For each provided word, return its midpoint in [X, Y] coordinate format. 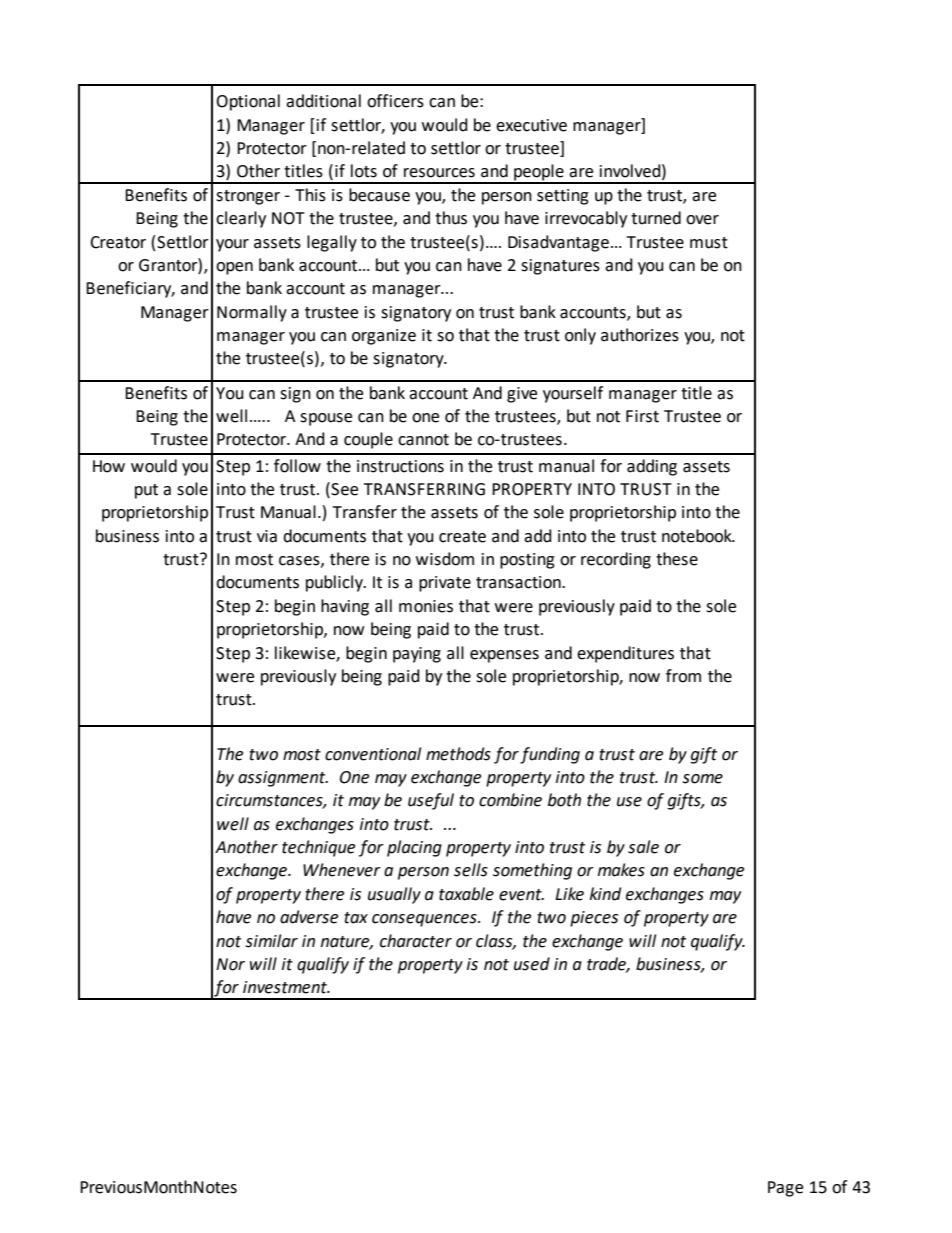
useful [431, 801]
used [532, 964]
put [146, 491]
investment [286, 987]
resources [439, 173]
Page [785, 1189]
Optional [248, 102]
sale [643, 847]
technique [318, 848]
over [702, 220]
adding [652, 467]
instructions [400, 466]
